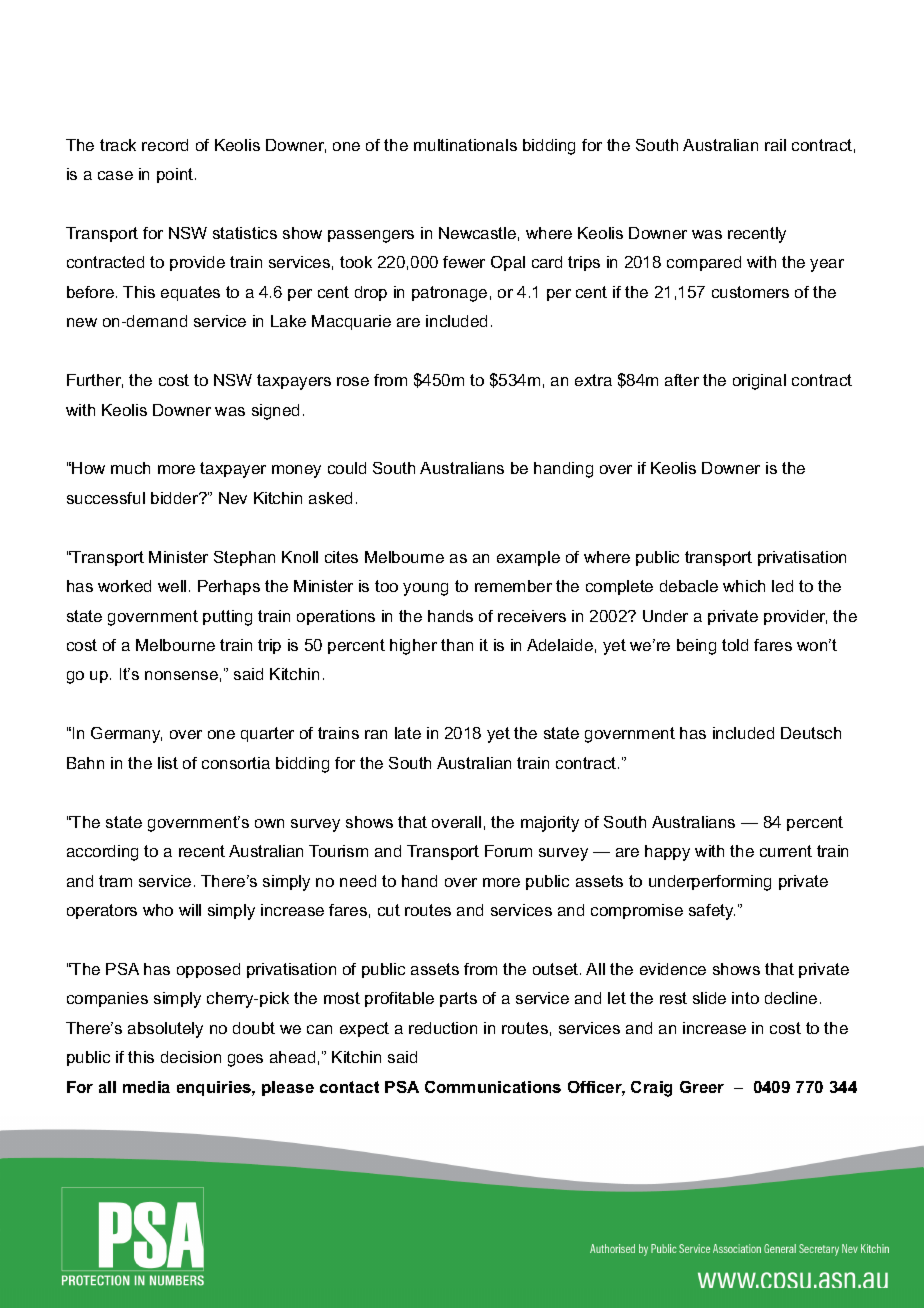 The height and width of the screenshot is (1308, 924). Describe the element at coordinates (347, 468) in the screenshot. I see `could` at that location.
